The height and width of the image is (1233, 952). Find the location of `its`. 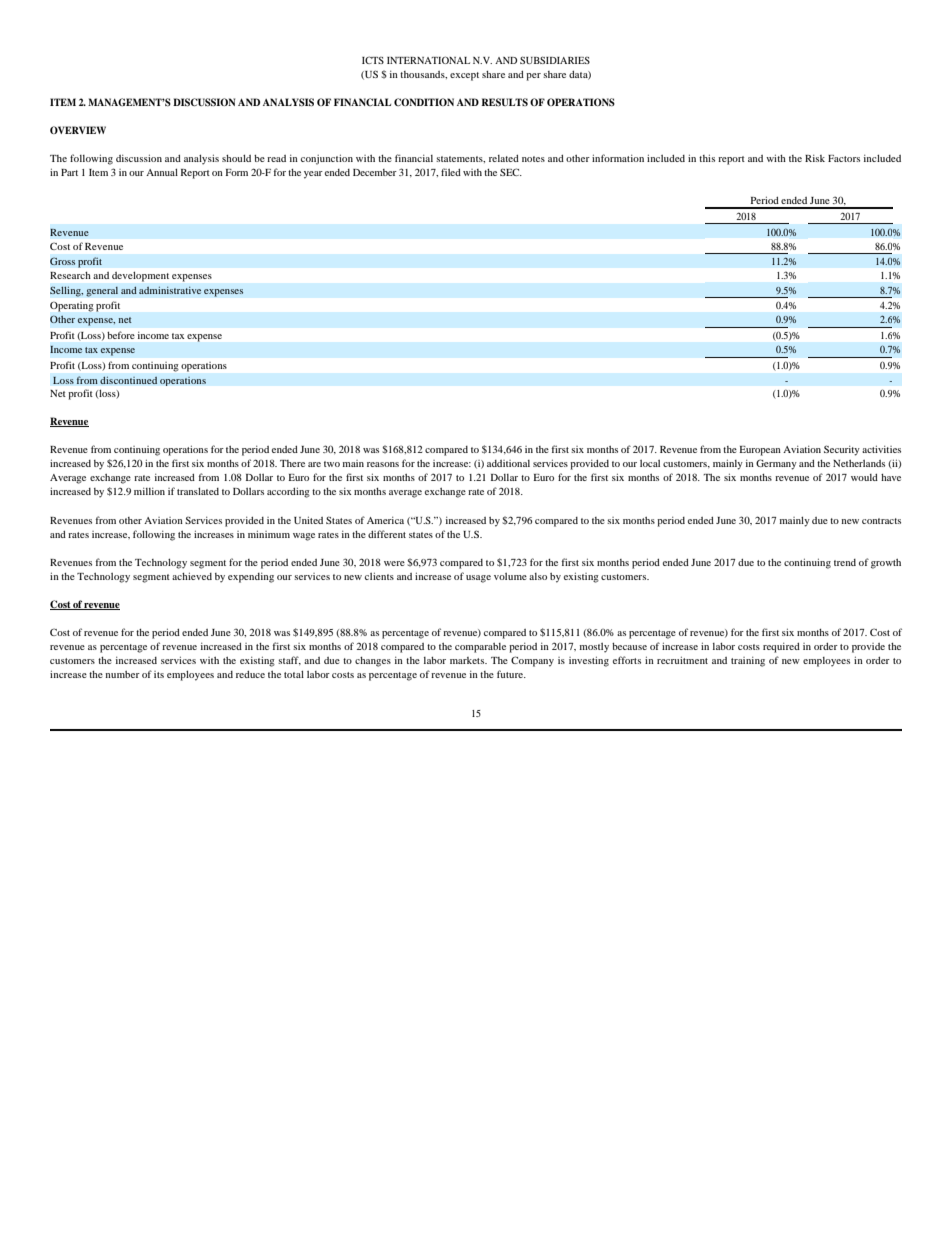

its is located at coordinates (159, 674).
